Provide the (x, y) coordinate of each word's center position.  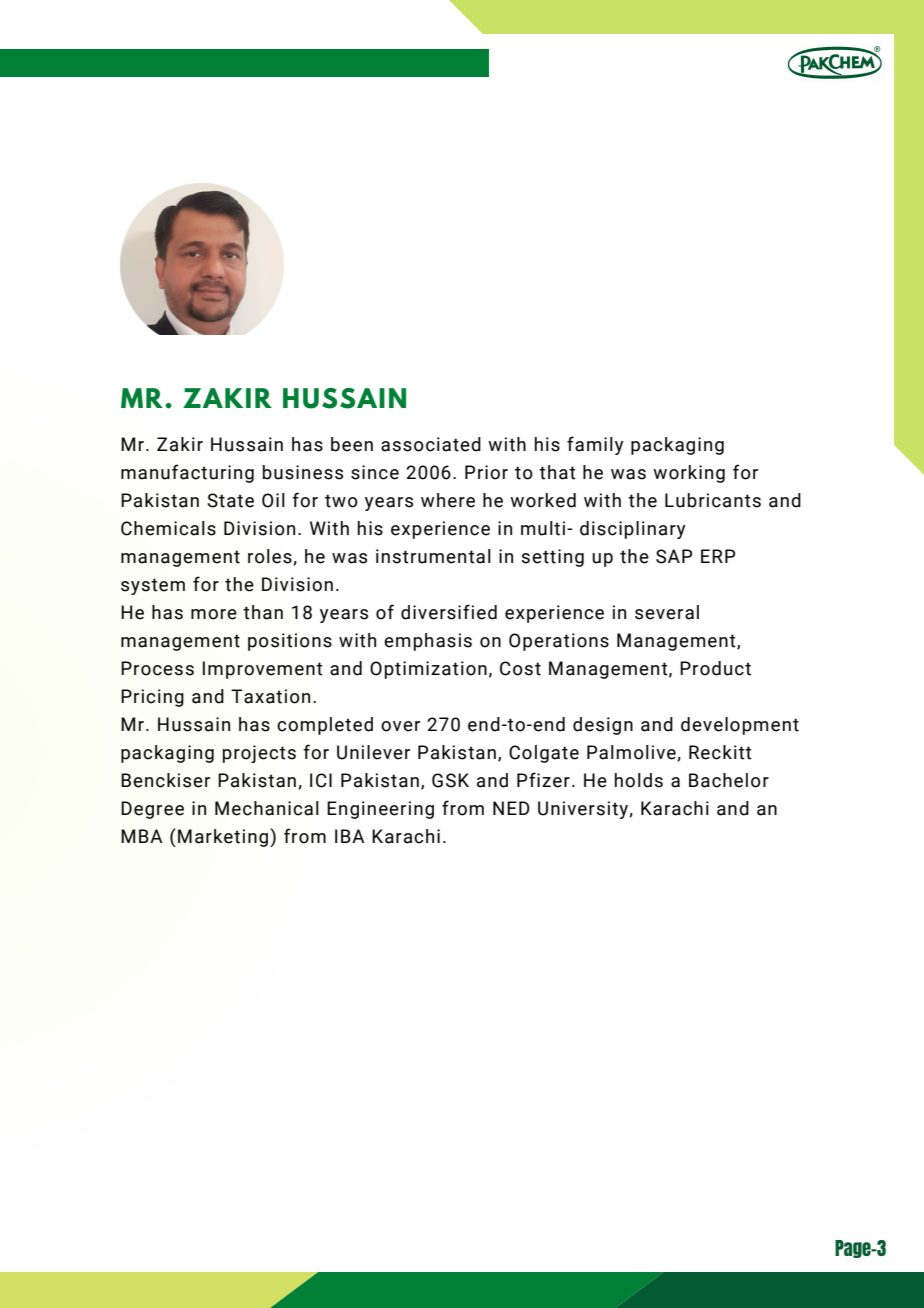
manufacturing (187, 473)
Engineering (380, 810)
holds (639, 780)
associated (431, 444)
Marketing (223, 838)
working (689, 474)
